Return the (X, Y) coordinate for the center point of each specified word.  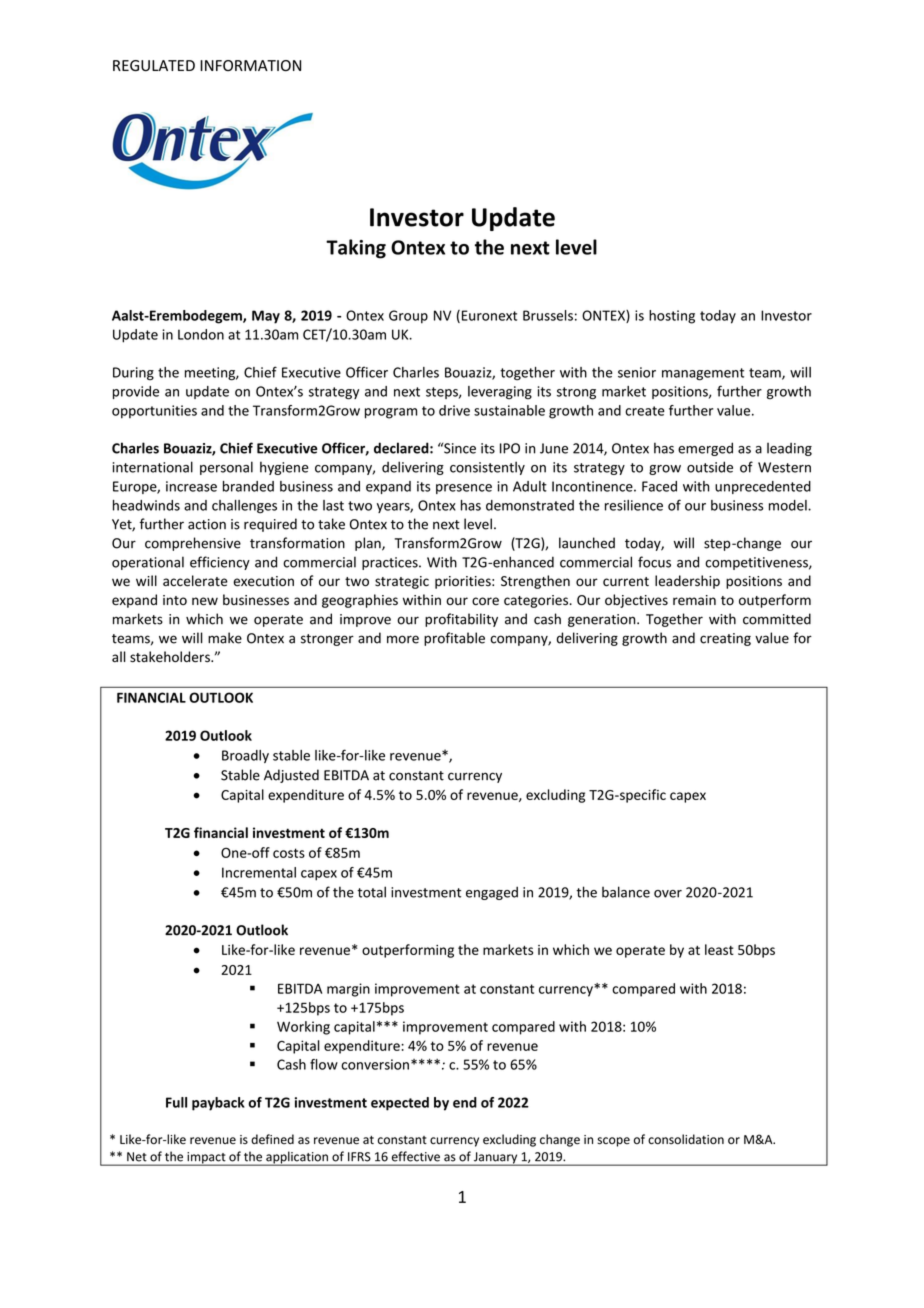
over (668, 894)
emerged (705, 449)
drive (454, 410)
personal (226, 468)
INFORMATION (250, 65)
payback (218, 1104)
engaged (492, 893)
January (496, 1159)
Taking (356, 249)
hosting (672, 317)
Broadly (245, 756)
